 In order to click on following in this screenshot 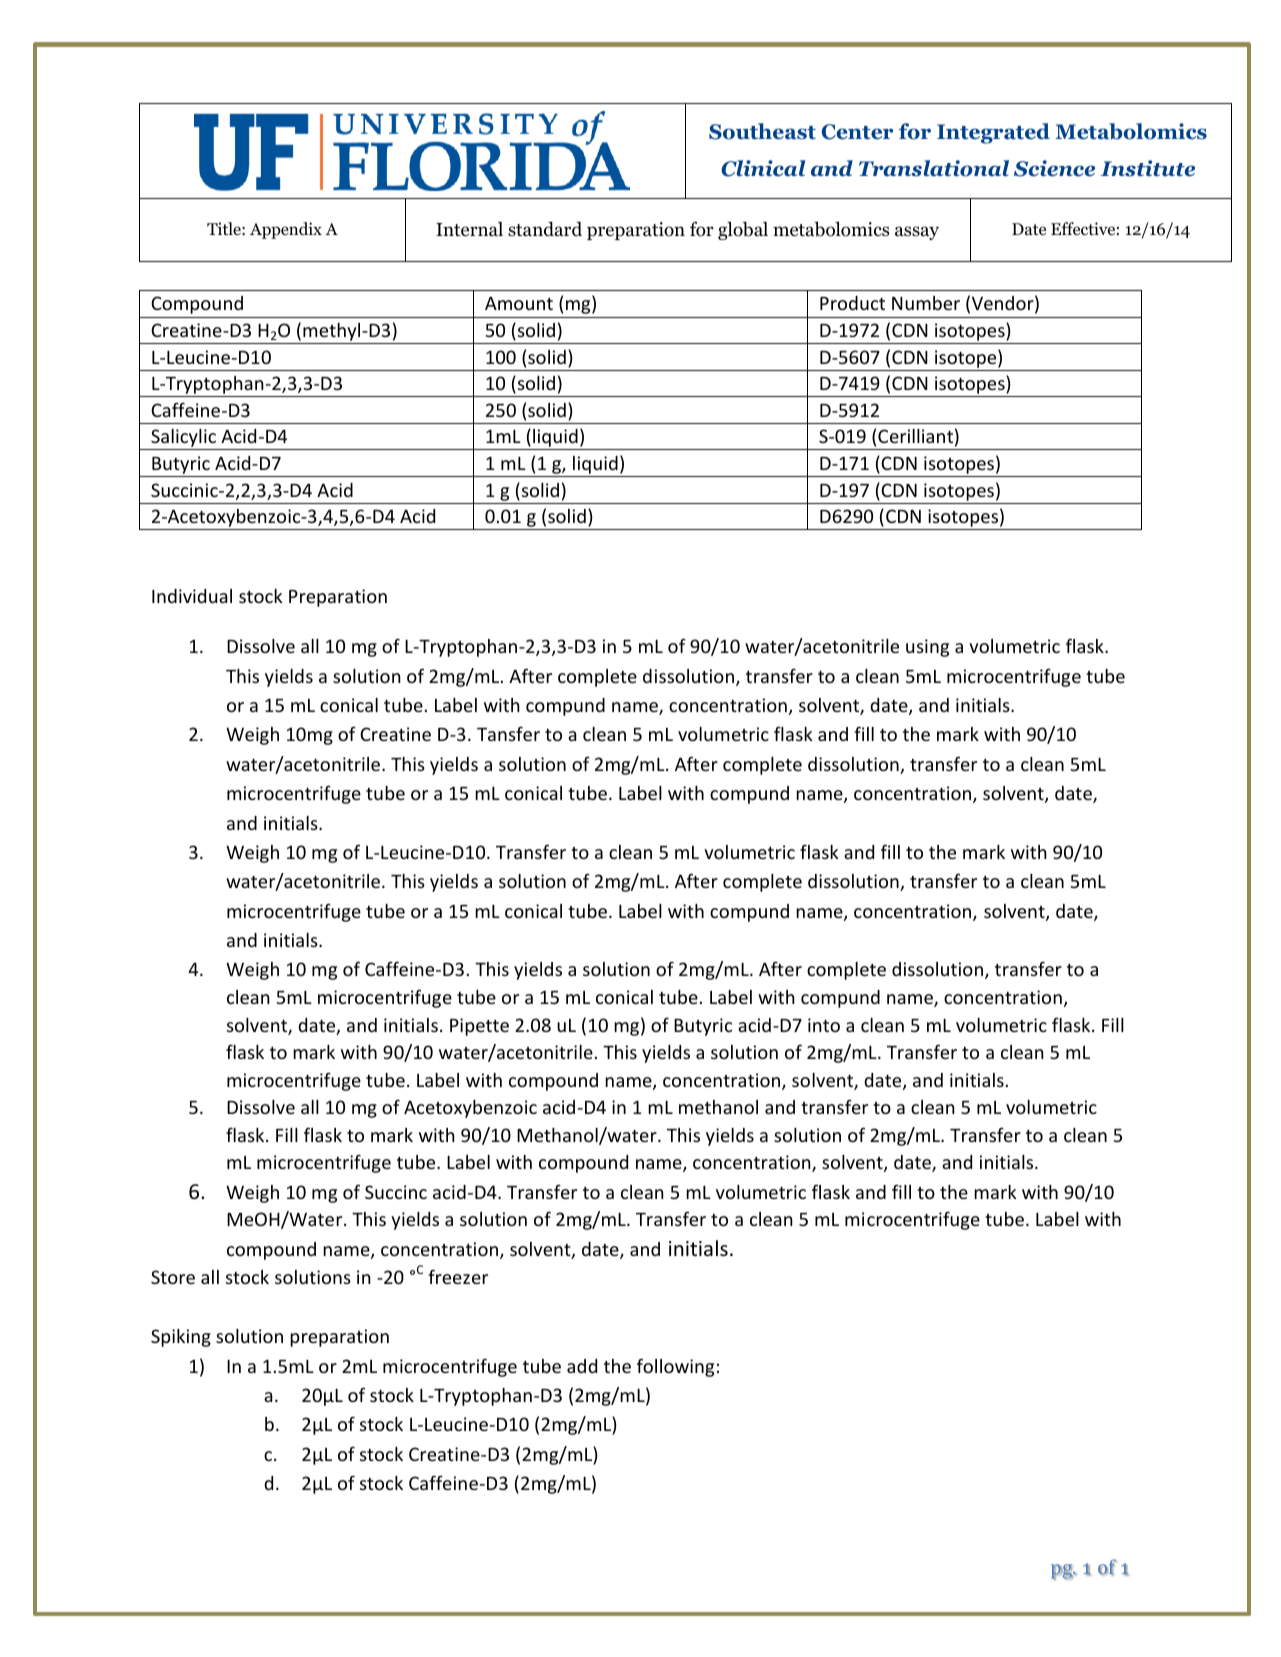, I will do `click(675, 1367)`.
